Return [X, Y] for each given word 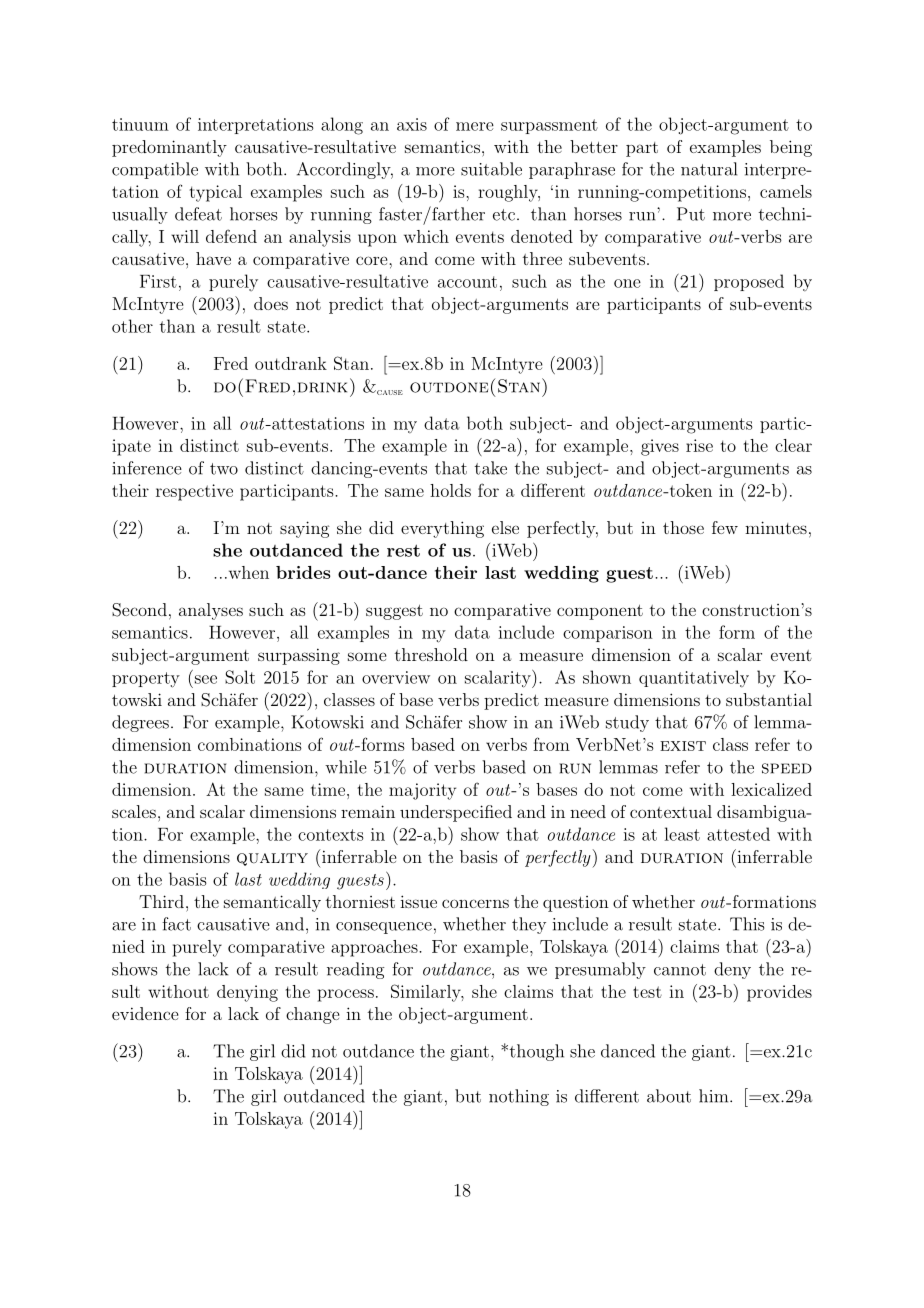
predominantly [169, 148]
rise [699, 445]
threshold [431, 654]
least [682, 834]
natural [709, 169]
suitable [491, 169]
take [491, 468]
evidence [145, 1013]
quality [272, 859]
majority [422, 791]
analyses [211, 611]
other [132, 326]
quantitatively [694, 678]
